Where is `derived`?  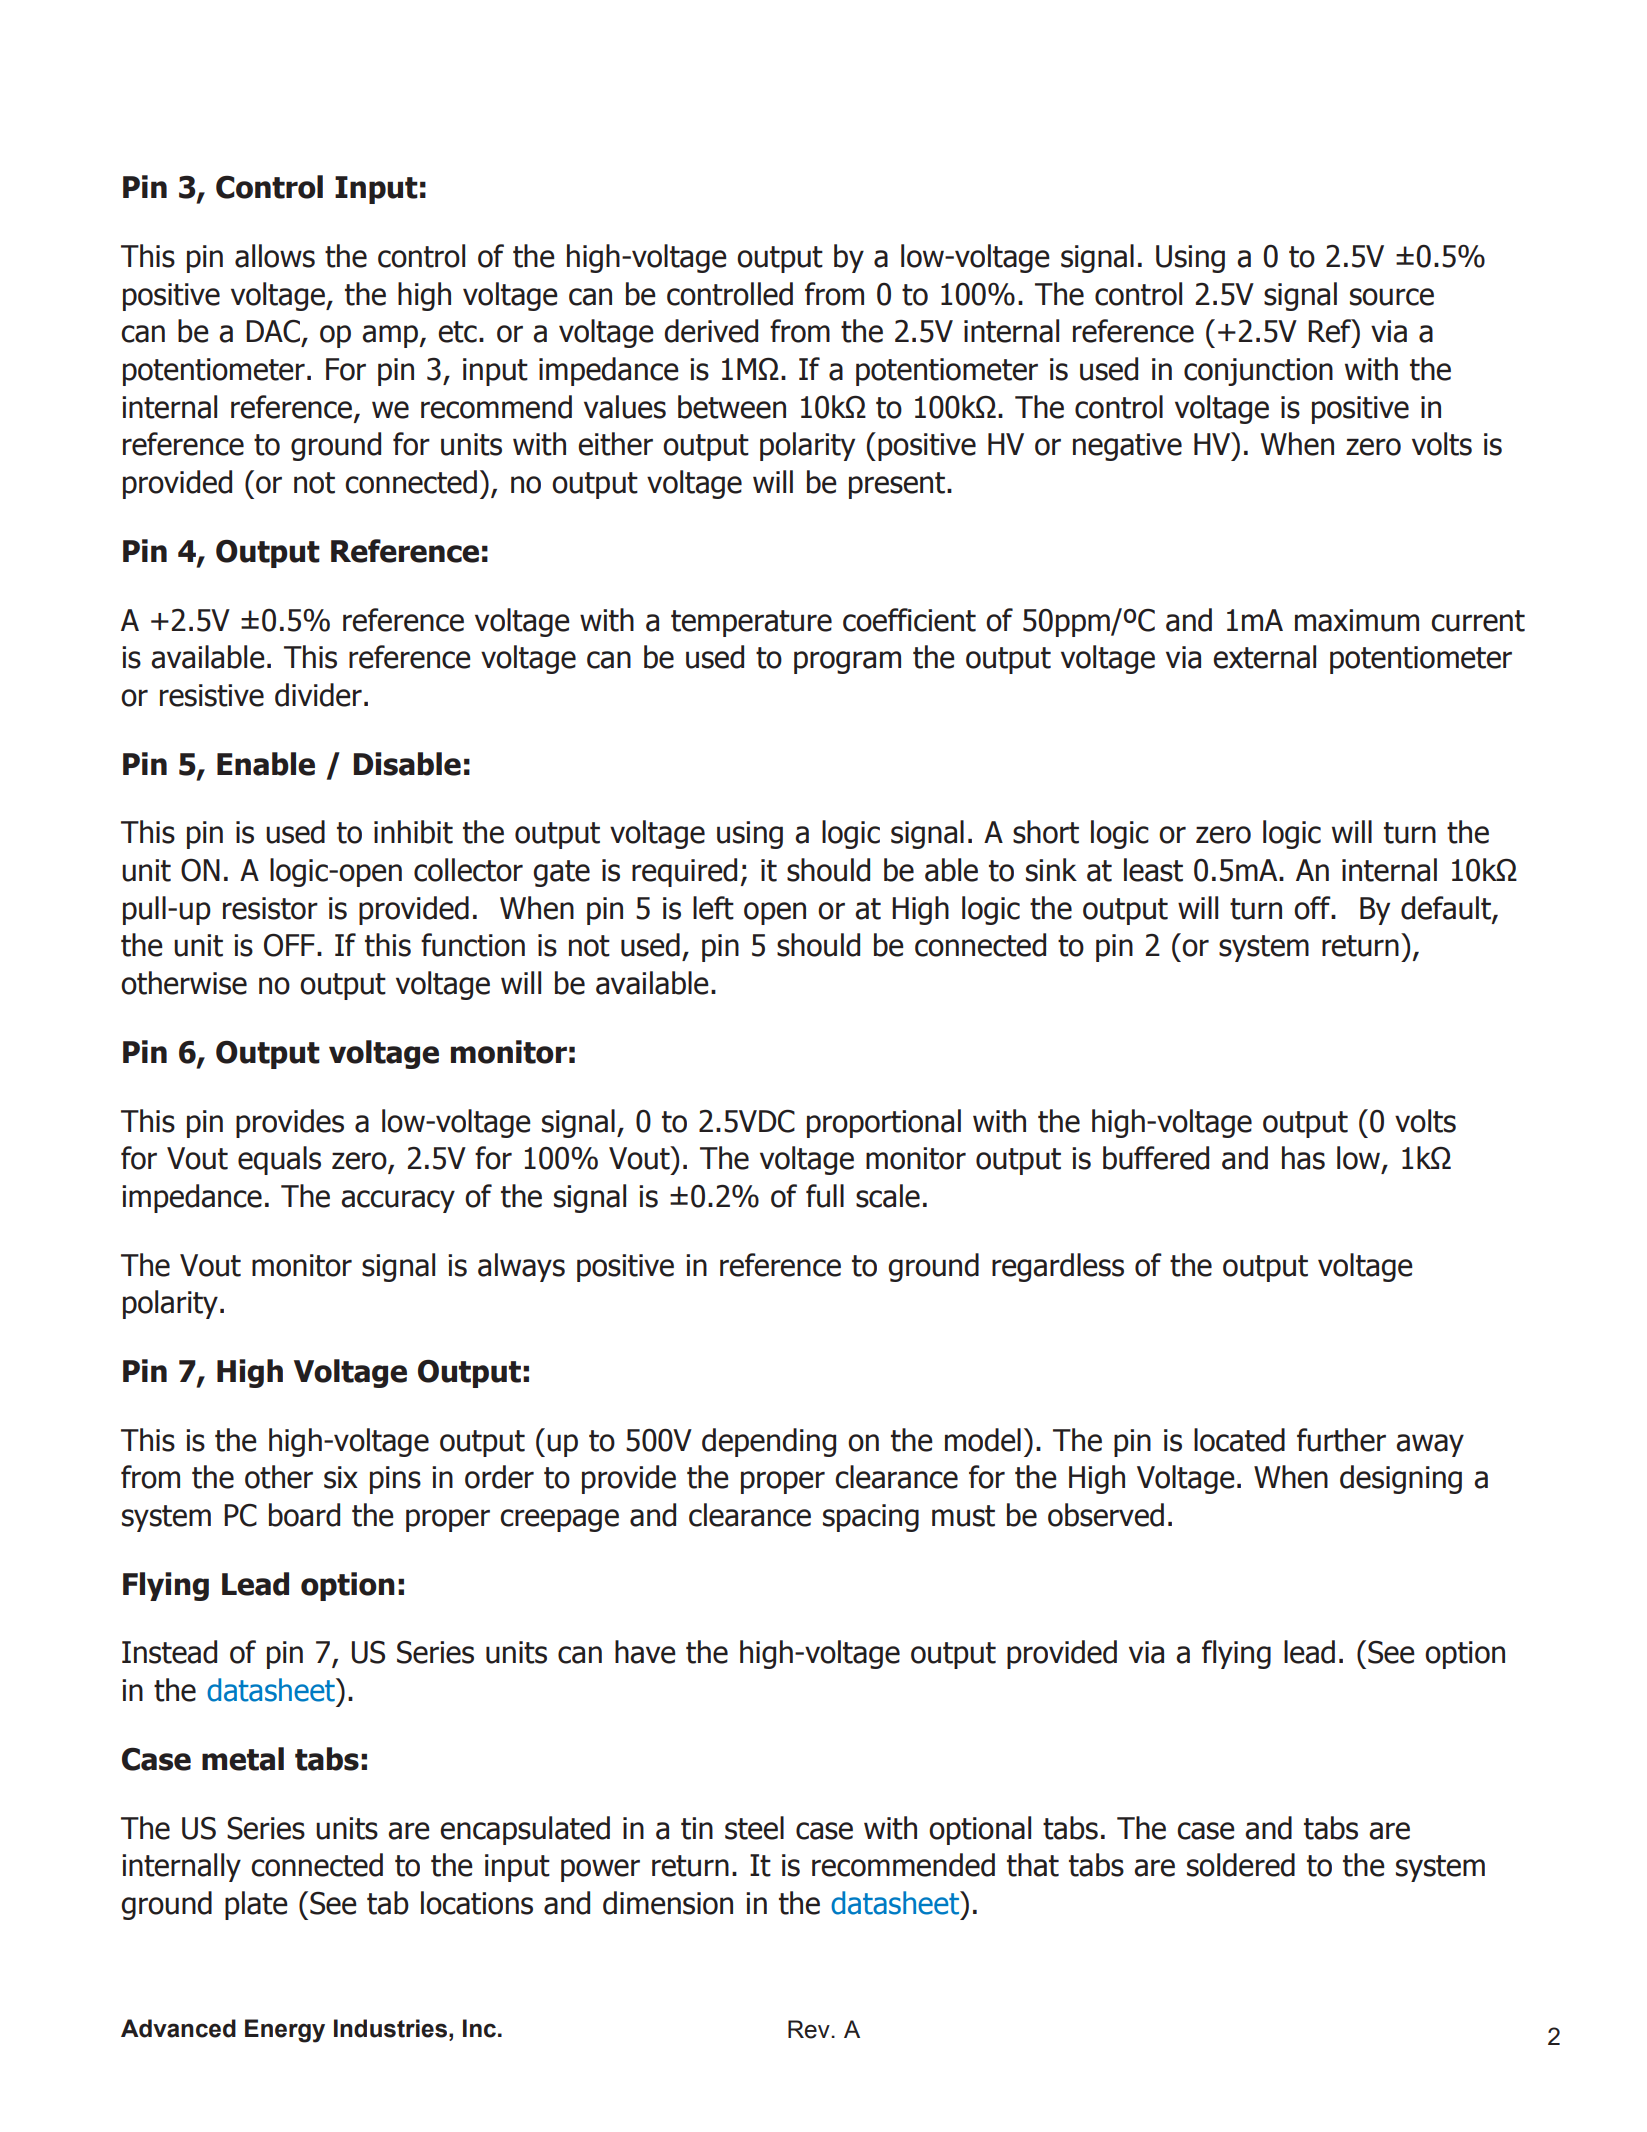 derived is located at coordinates (711, 331).
